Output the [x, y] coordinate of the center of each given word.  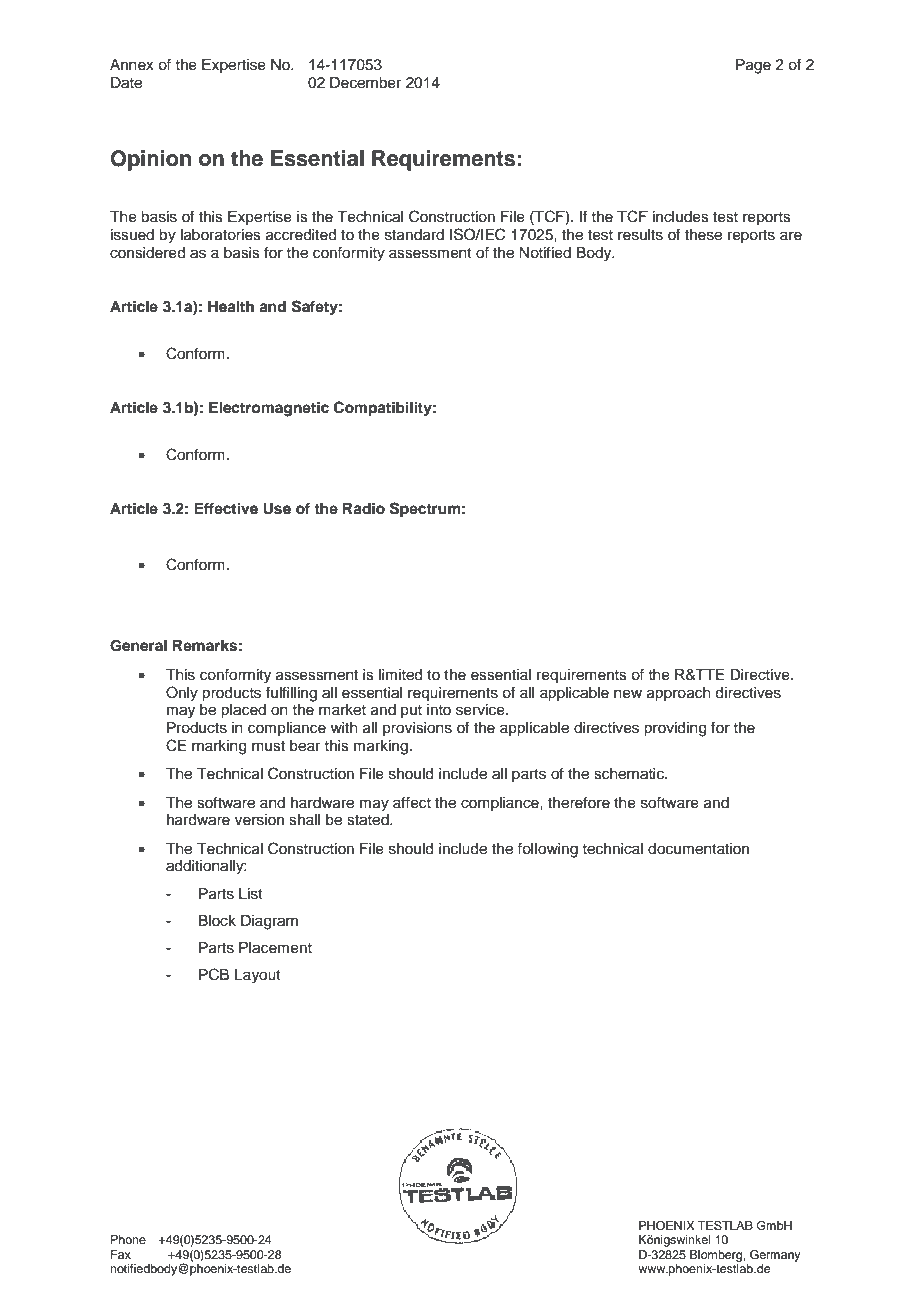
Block [217, 921]
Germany [775, 1256]
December [365, 83]
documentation [698, 849]
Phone [128, 1239]
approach [679, 694]
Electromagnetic [269, 409]
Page [753, 66]
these [703, 235]
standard [414, 235]
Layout [258, 976]
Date [126, 83]
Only [182, 694]
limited [400, 675]
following [547, 850]
